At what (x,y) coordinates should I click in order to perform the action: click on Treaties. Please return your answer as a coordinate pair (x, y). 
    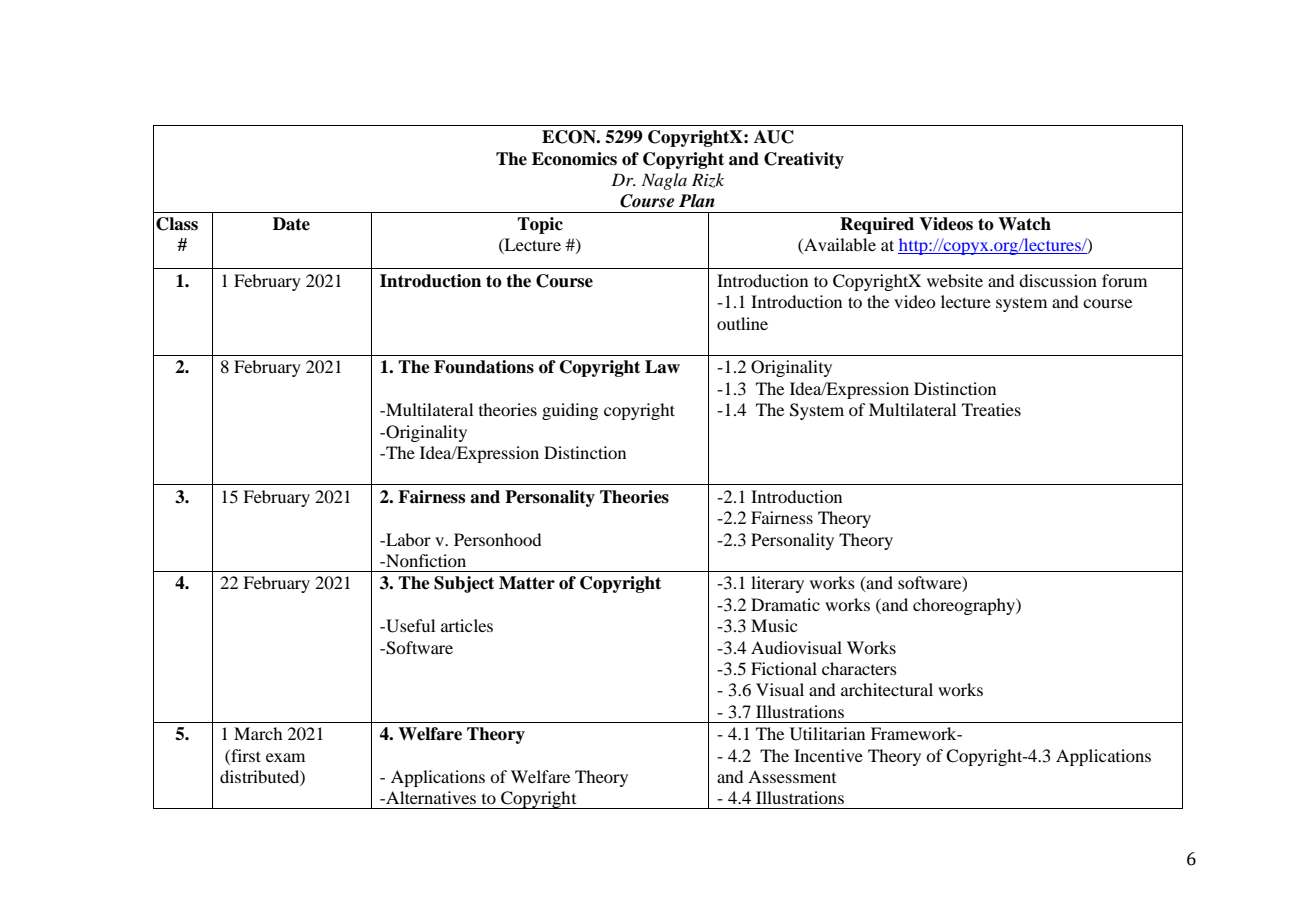
    Looking at the image, I should click on (991, 409).
